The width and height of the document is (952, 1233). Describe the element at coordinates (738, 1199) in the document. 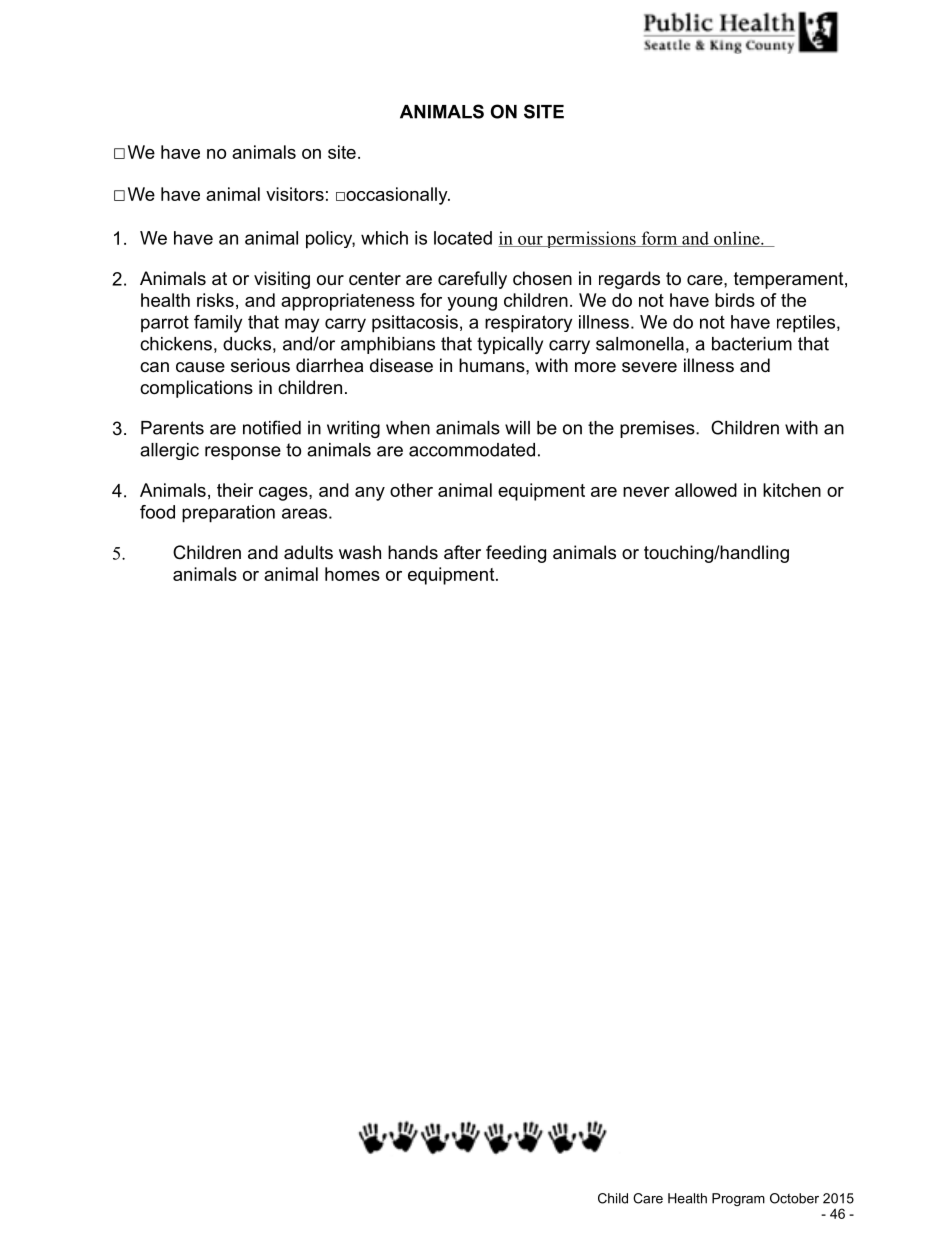

I see `Program` at that location.
